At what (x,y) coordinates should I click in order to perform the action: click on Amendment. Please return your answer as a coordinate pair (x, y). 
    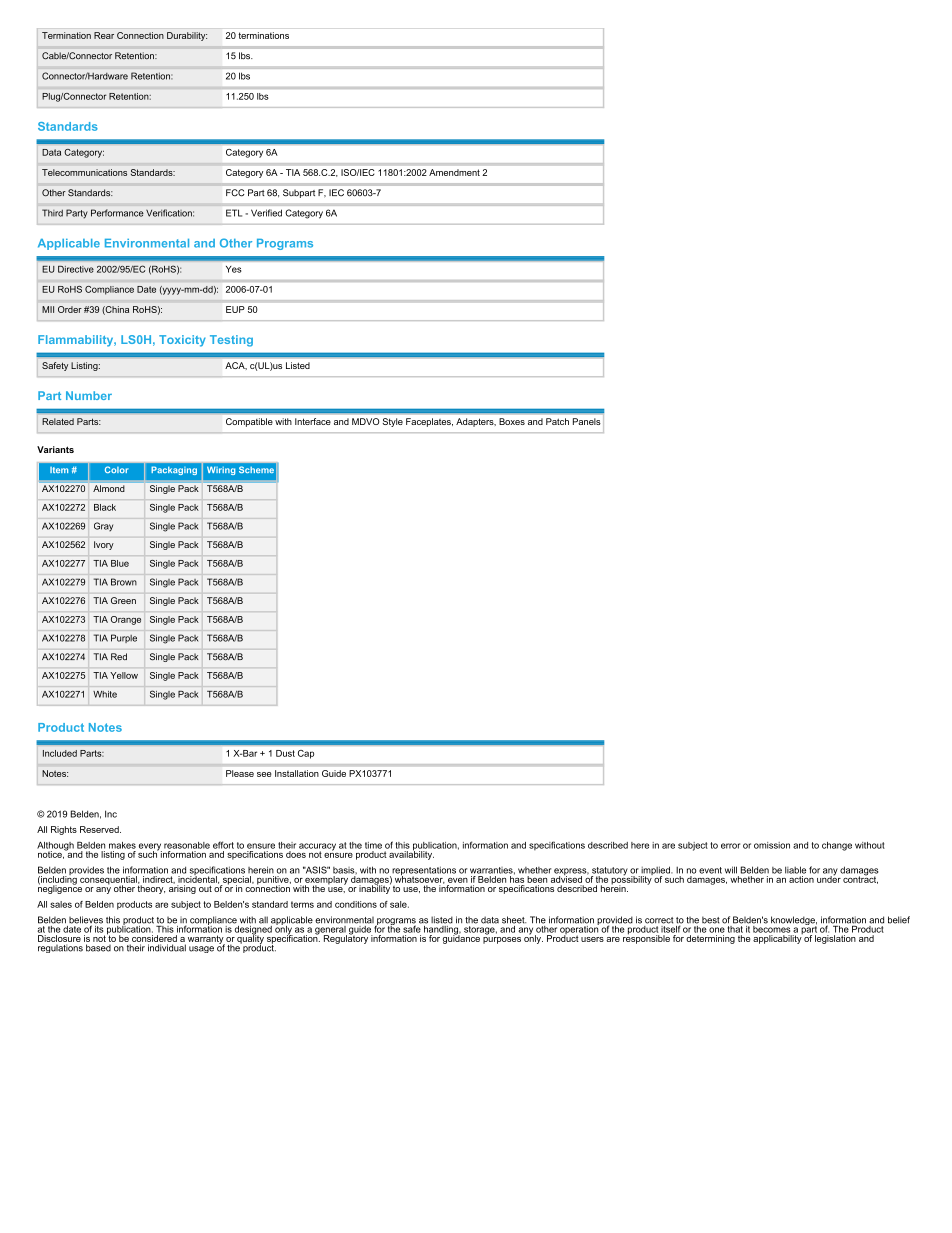
    Looking at the image, I should click on (454, 172).
